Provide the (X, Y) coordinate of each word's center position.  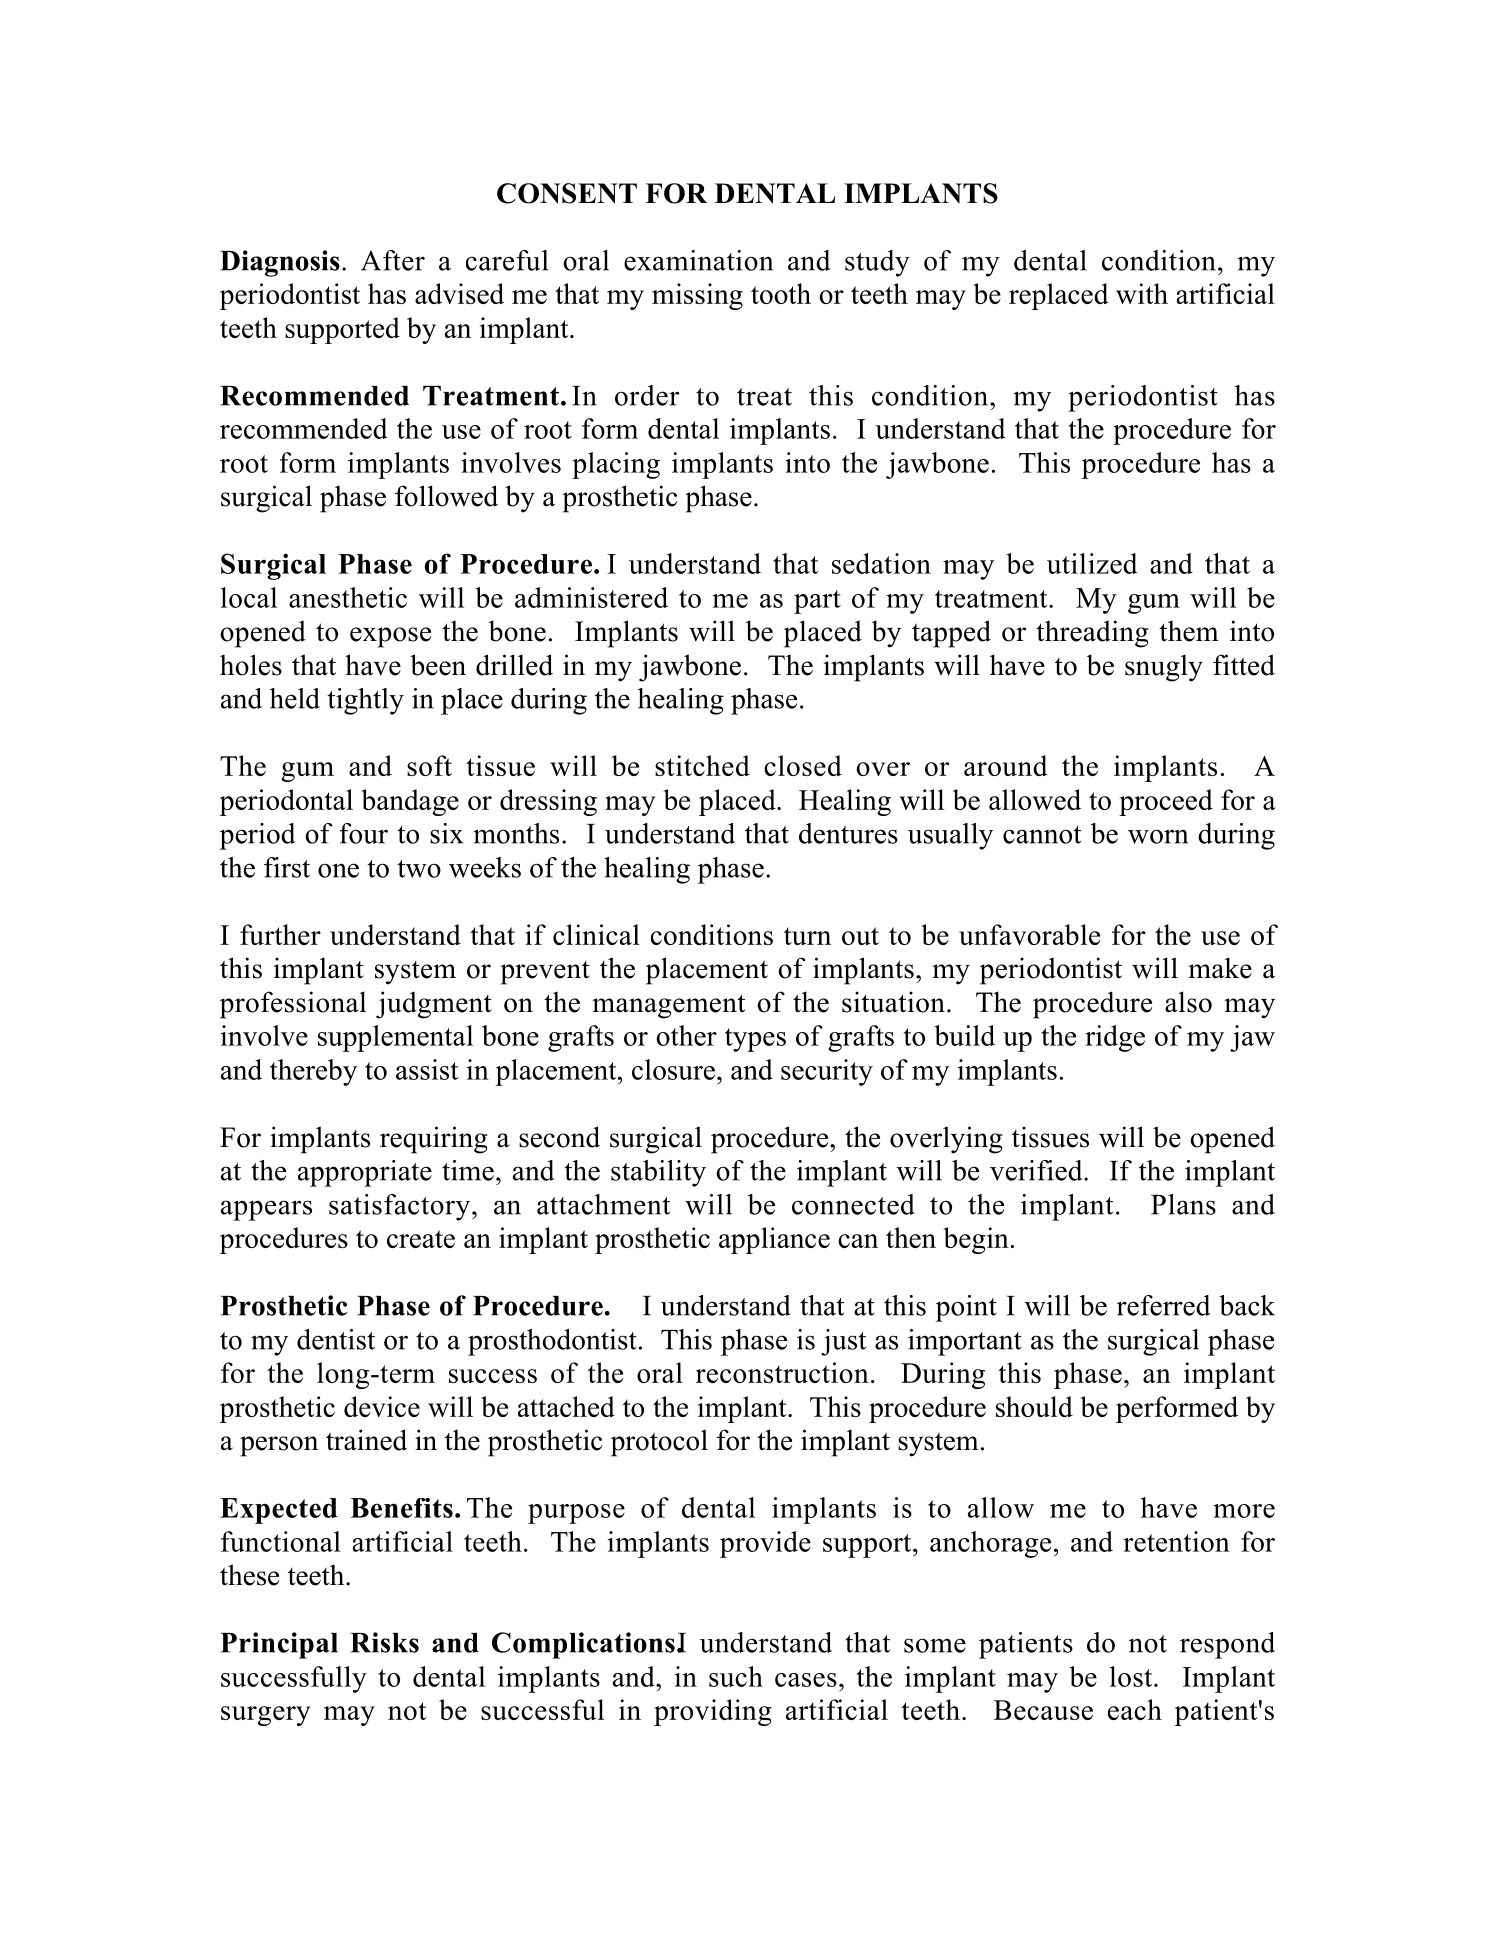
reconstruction (782, 1372)
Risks (384, 1642)
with (1142, 293)
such (736, 1676)
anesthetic (348, 597)
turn (807, 936)
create (421, 1239)
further (280, 934)
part (817, 602)
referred (1163, 1305)
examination (698, 260)
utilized (1092, 563)
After (393, 260)
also (1188, 1002)
